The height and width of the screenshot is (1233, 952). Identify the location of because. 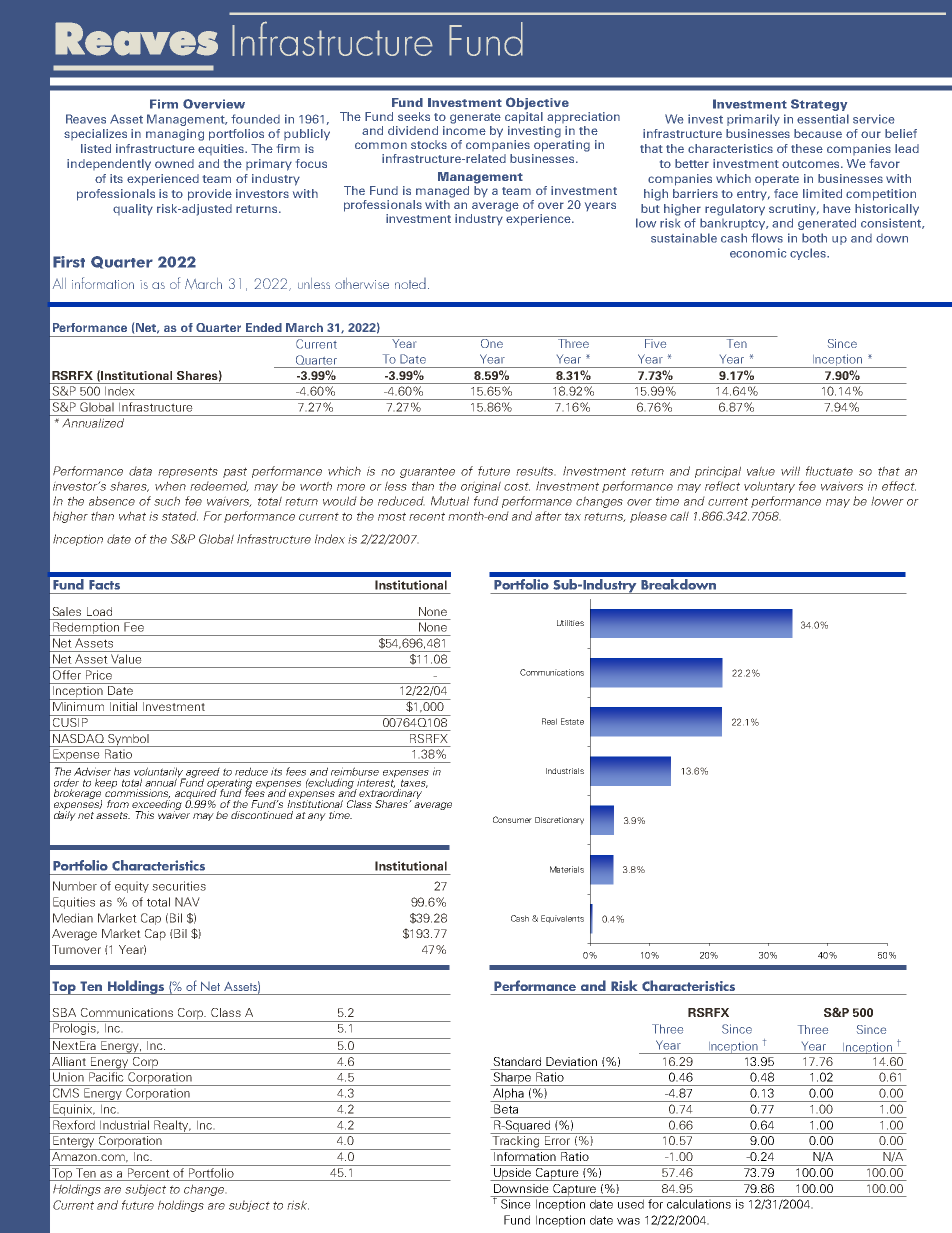
(818, 133).
